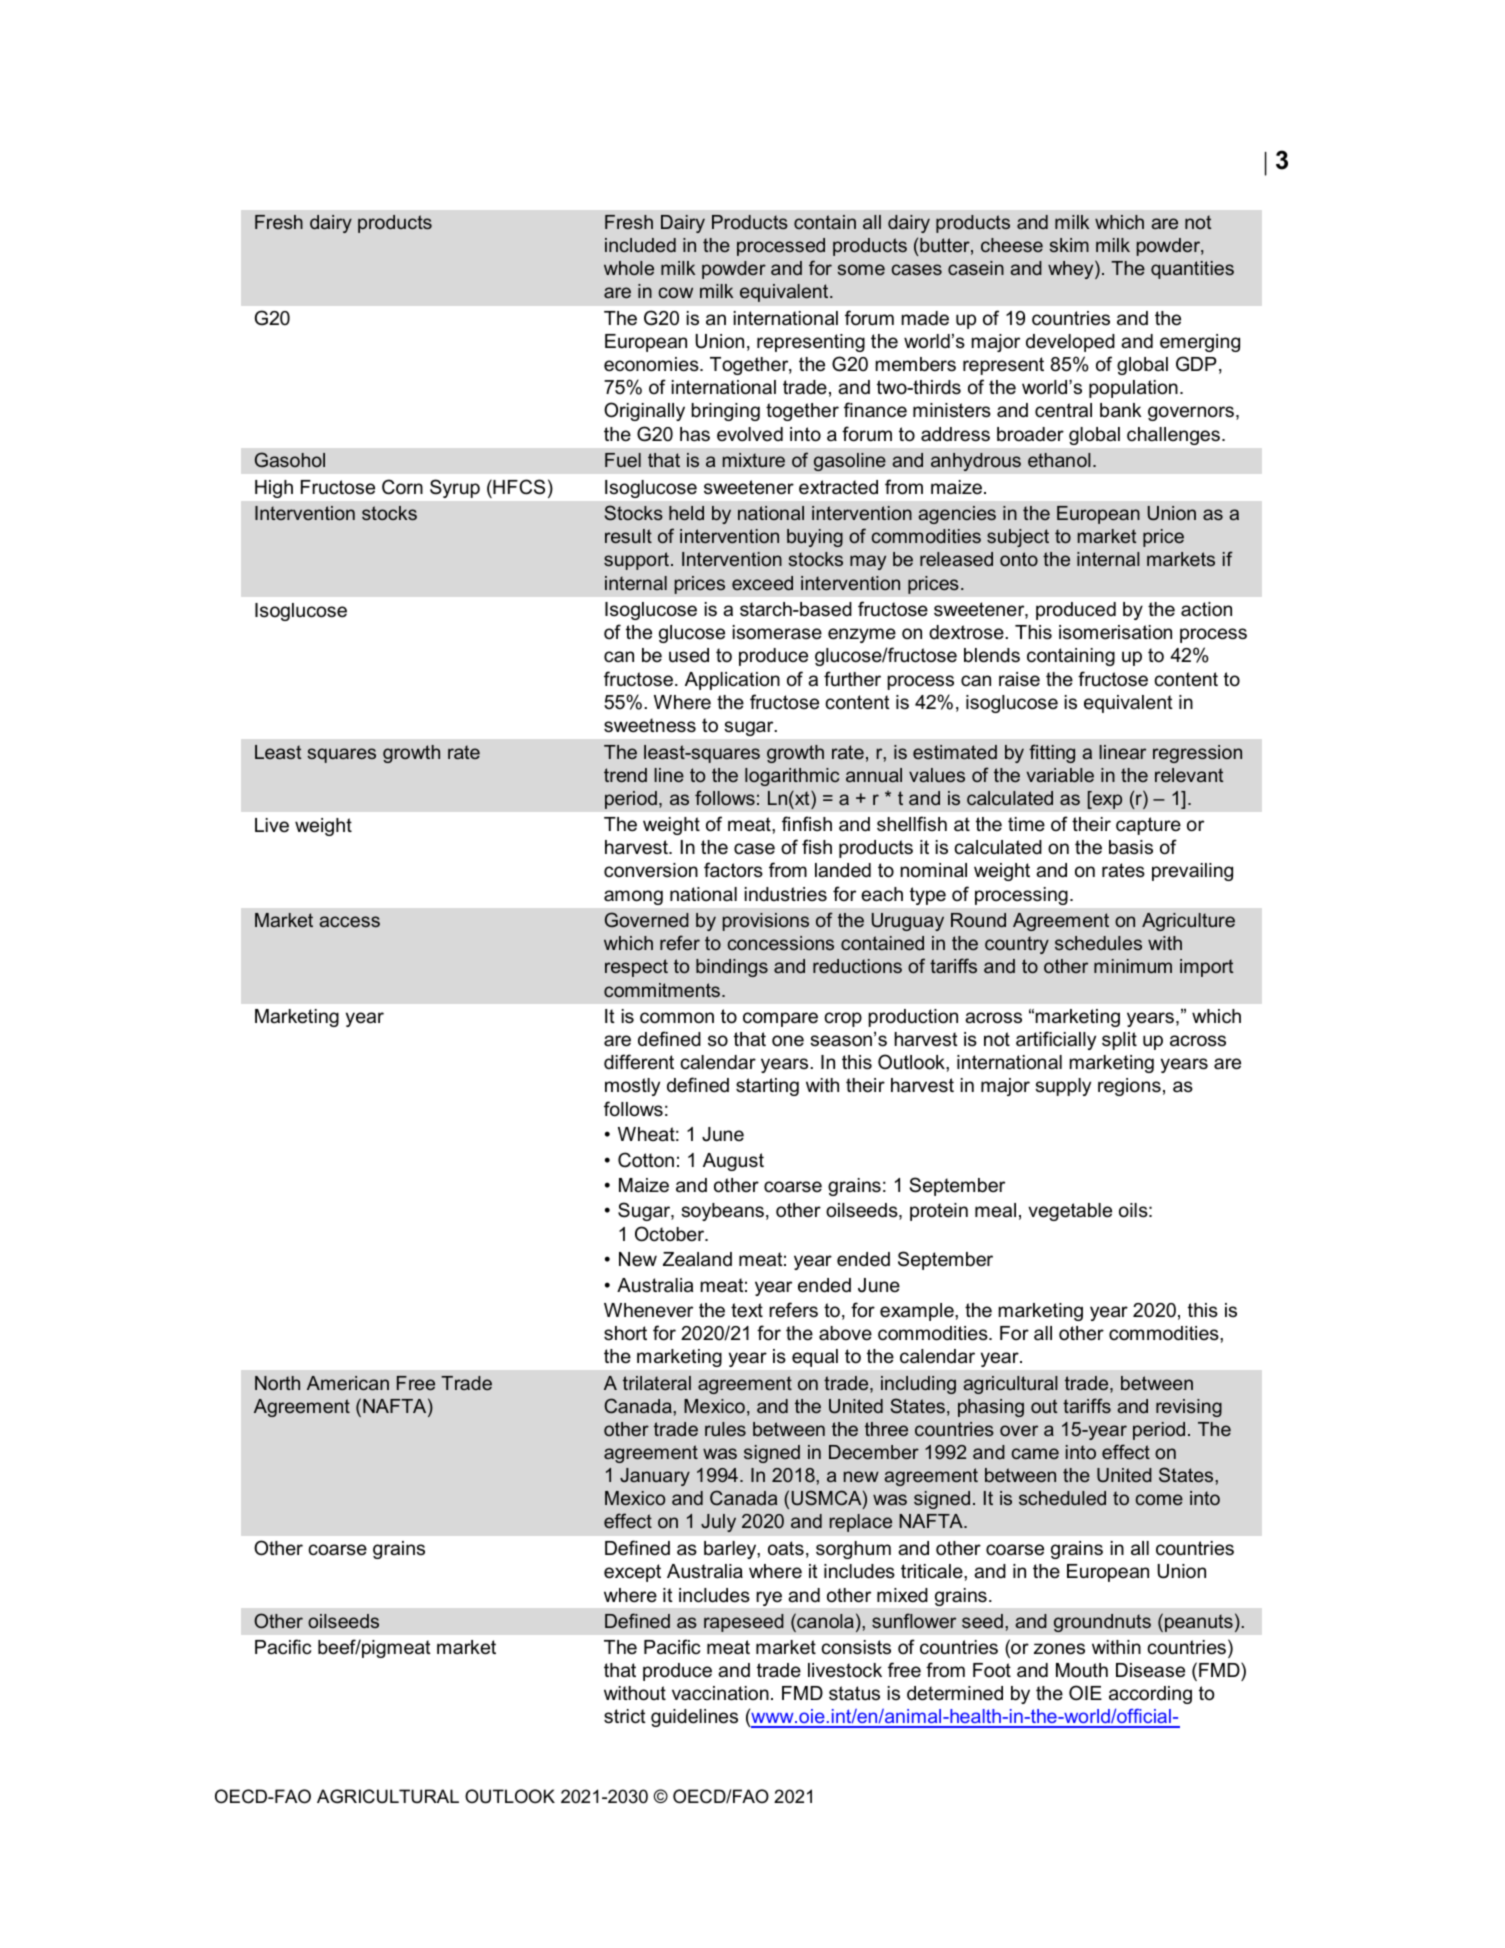  Describe the element at coordinates (720, 1693) in the screenshot. I see `vaccination` at that location.
